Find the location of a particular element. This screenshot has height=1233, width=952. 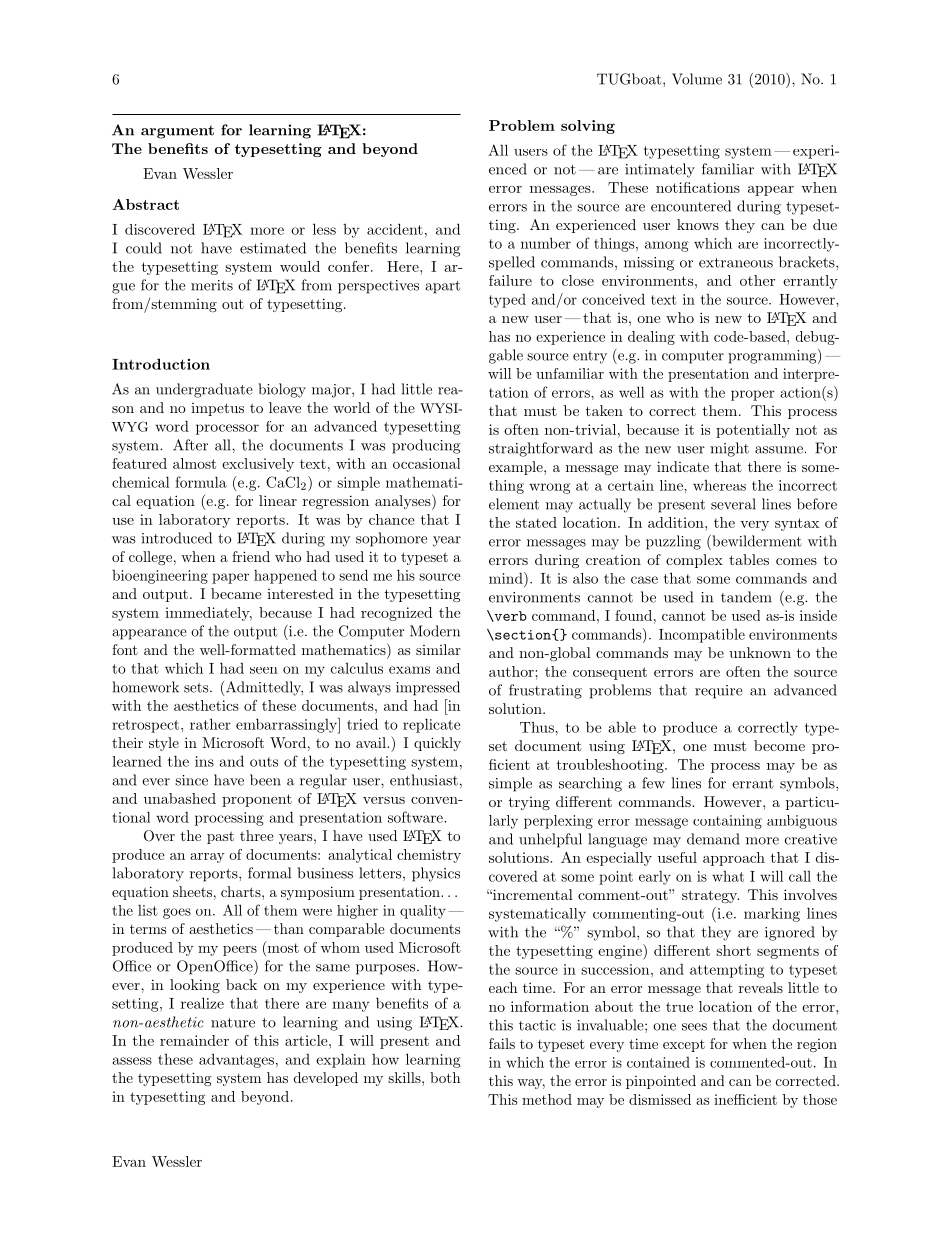

become is located at coordinates (779, 745).
